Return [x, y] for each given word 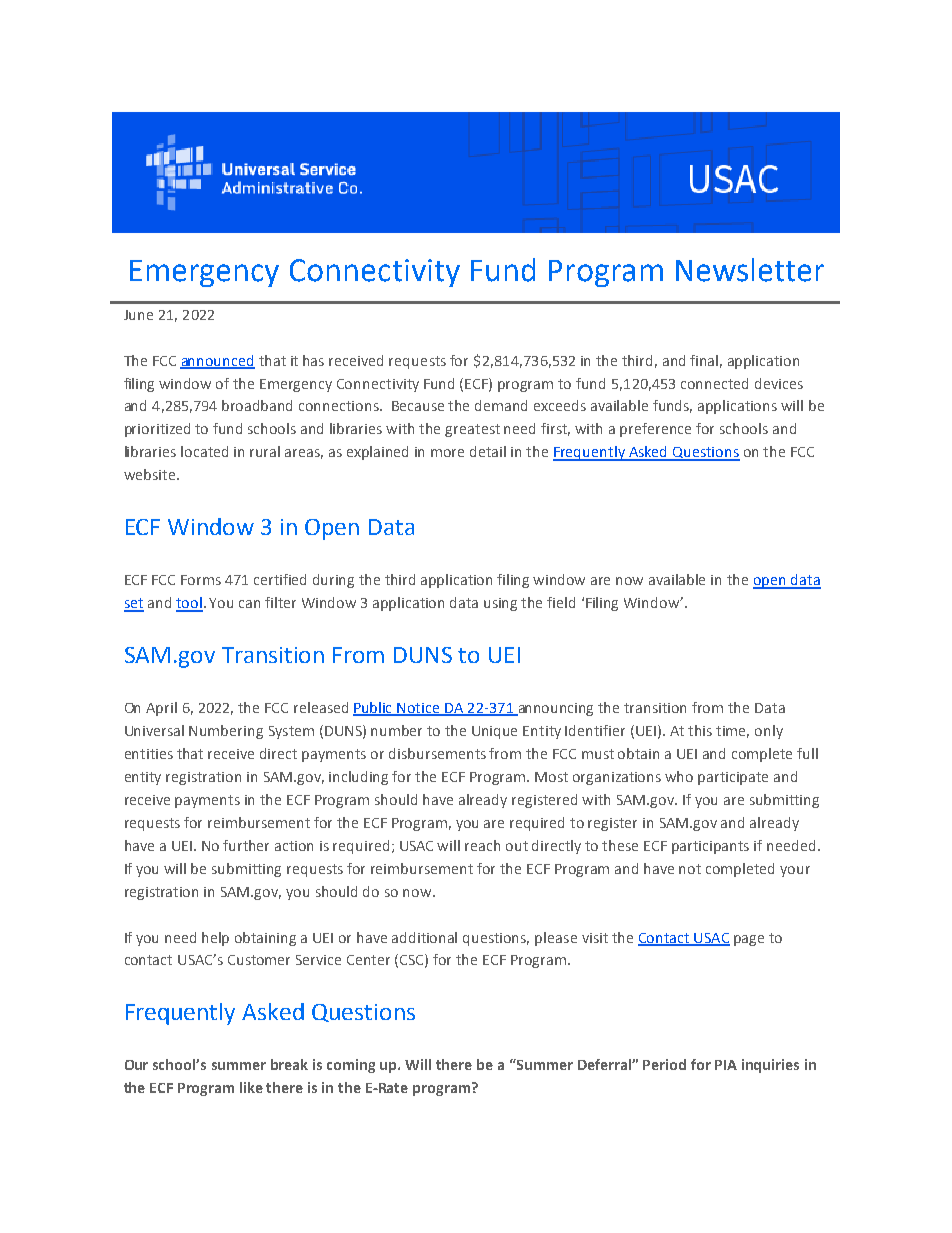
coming [351, 1066]
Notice [419, 709]
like [251, 1087]
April [161, 709]
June [138, 315]
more [447, 453]
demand [501, 405]
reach [482, 845]
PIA [726, 1065]
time [732, 732]
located [204, 451]
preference [655, 430]
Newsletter [750, 270]
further [246, 845]
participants [710, 847]
